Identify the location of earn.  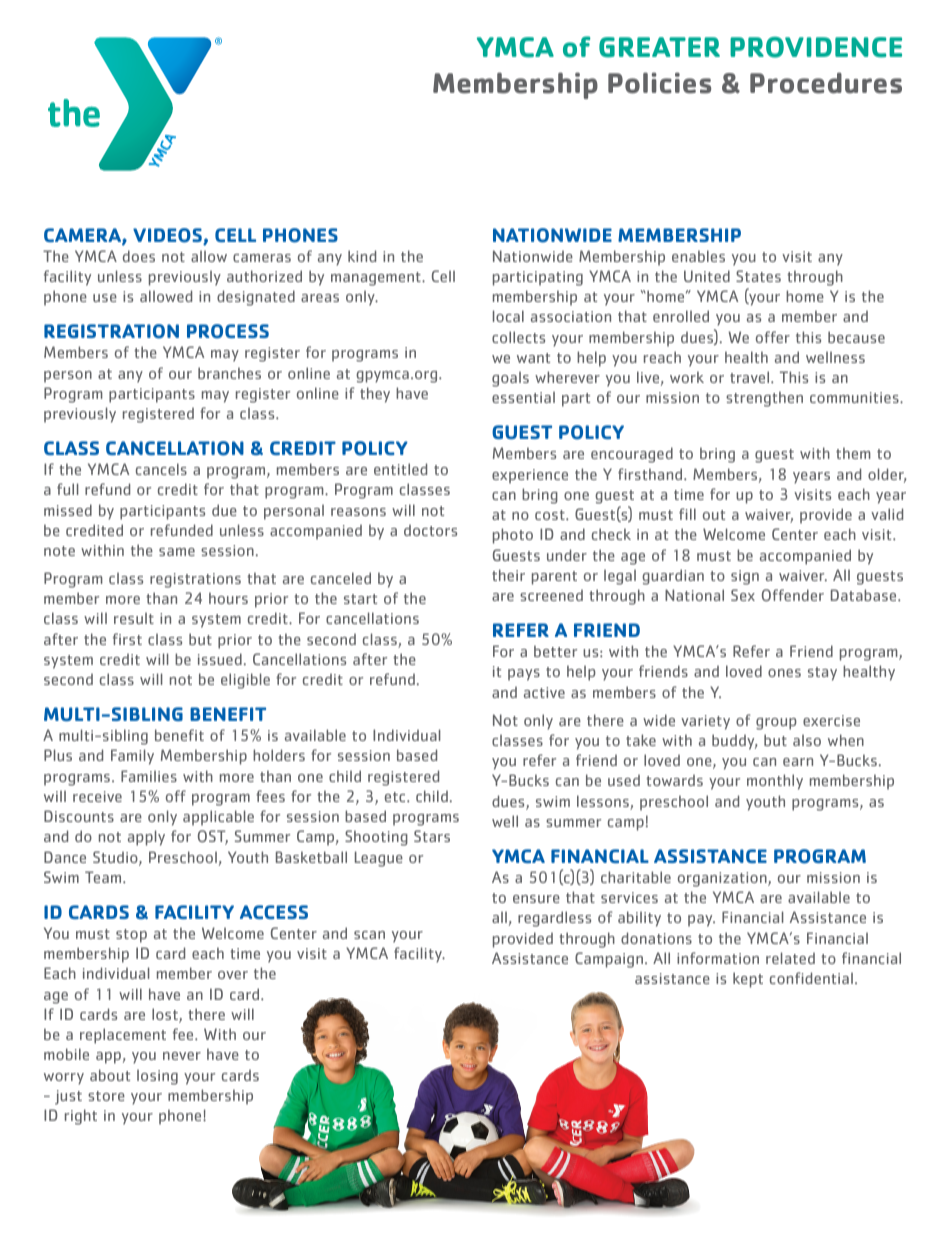
(798, 762).
